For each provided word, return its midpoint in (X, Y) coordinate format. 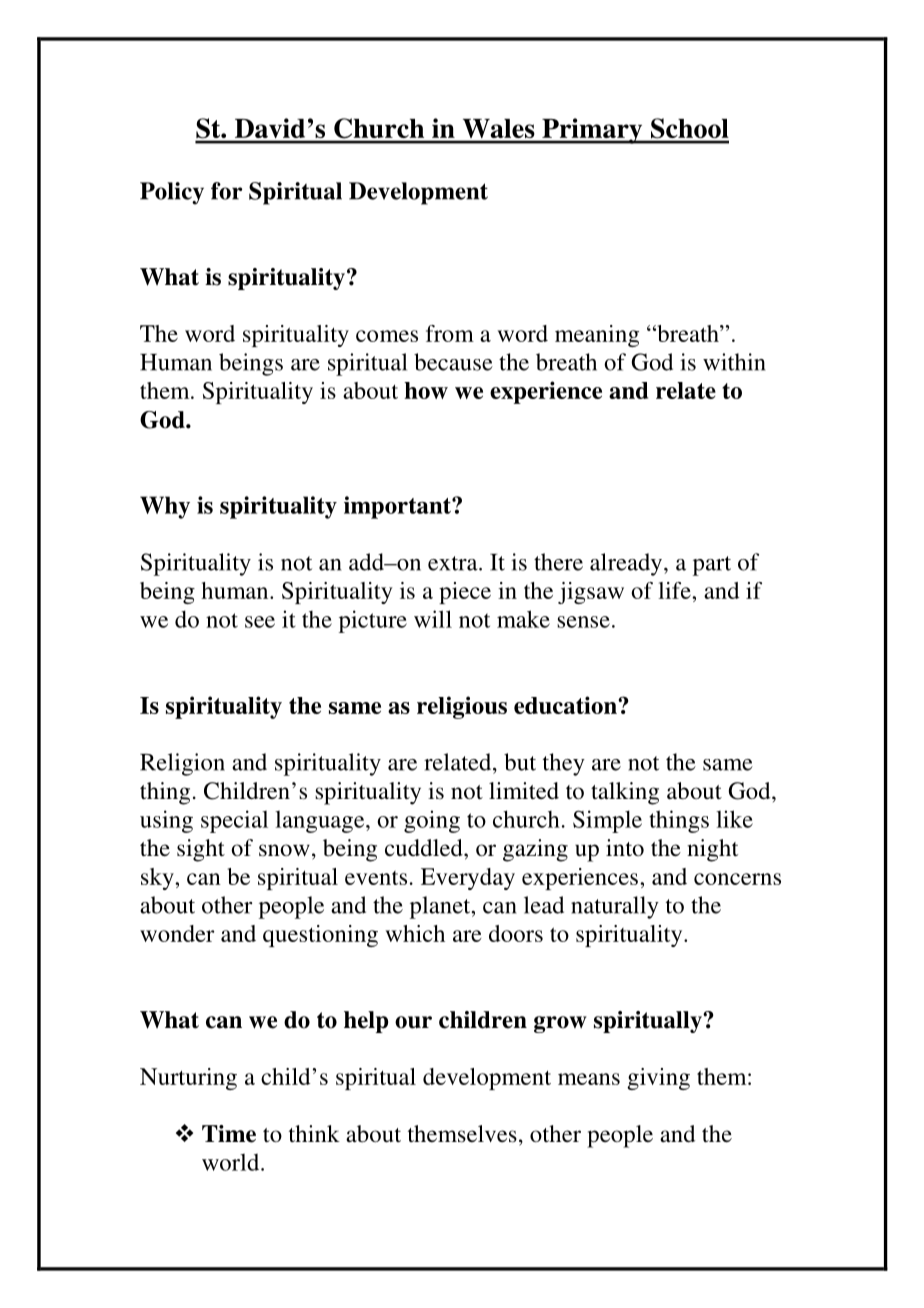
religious (462, 707)
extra (454, 563)
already (627, 564)
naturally (615, 907)
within (734, 362)
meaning (597, 336)
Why (165, 507)
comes (387, 336)
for (226, 191)
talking (625, 793)
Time (229, 1134)
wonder (177, 933)
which (415, 933)
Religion (182, 764)
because (453, 362)
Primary (592, 131)
